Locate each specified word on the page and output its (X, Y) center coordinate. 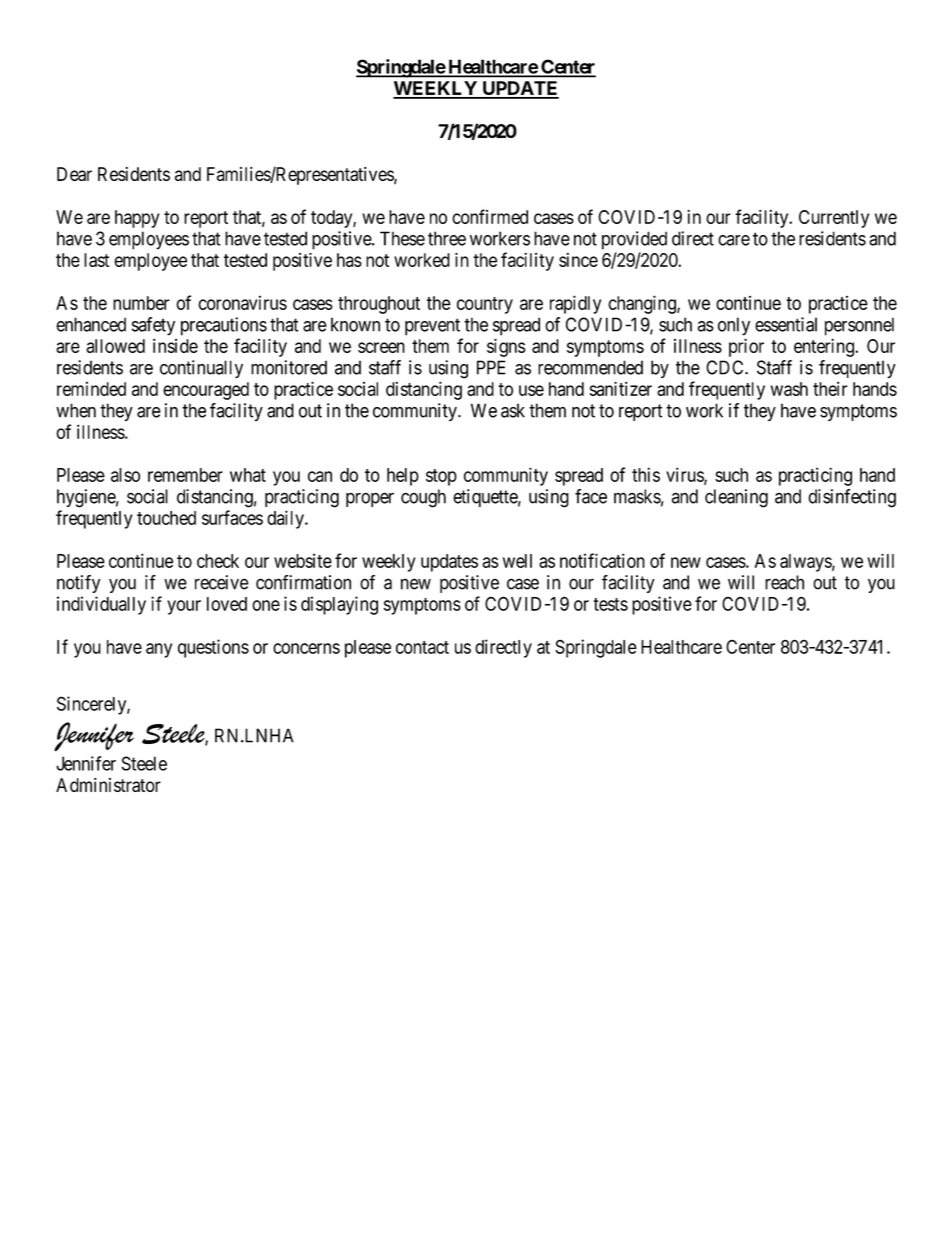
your (184, 607)
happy (137, 219)
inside (175, 345)
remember (185, 475)
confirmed (490, 216)
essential (786, 324)
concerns (306, 648)
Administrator (108, 785)
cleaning (736, 498)
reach (784, 582)
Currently (834, 219)
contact (422, 647)
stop (441, 477)
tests (610, 604)
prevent (432, 327)
